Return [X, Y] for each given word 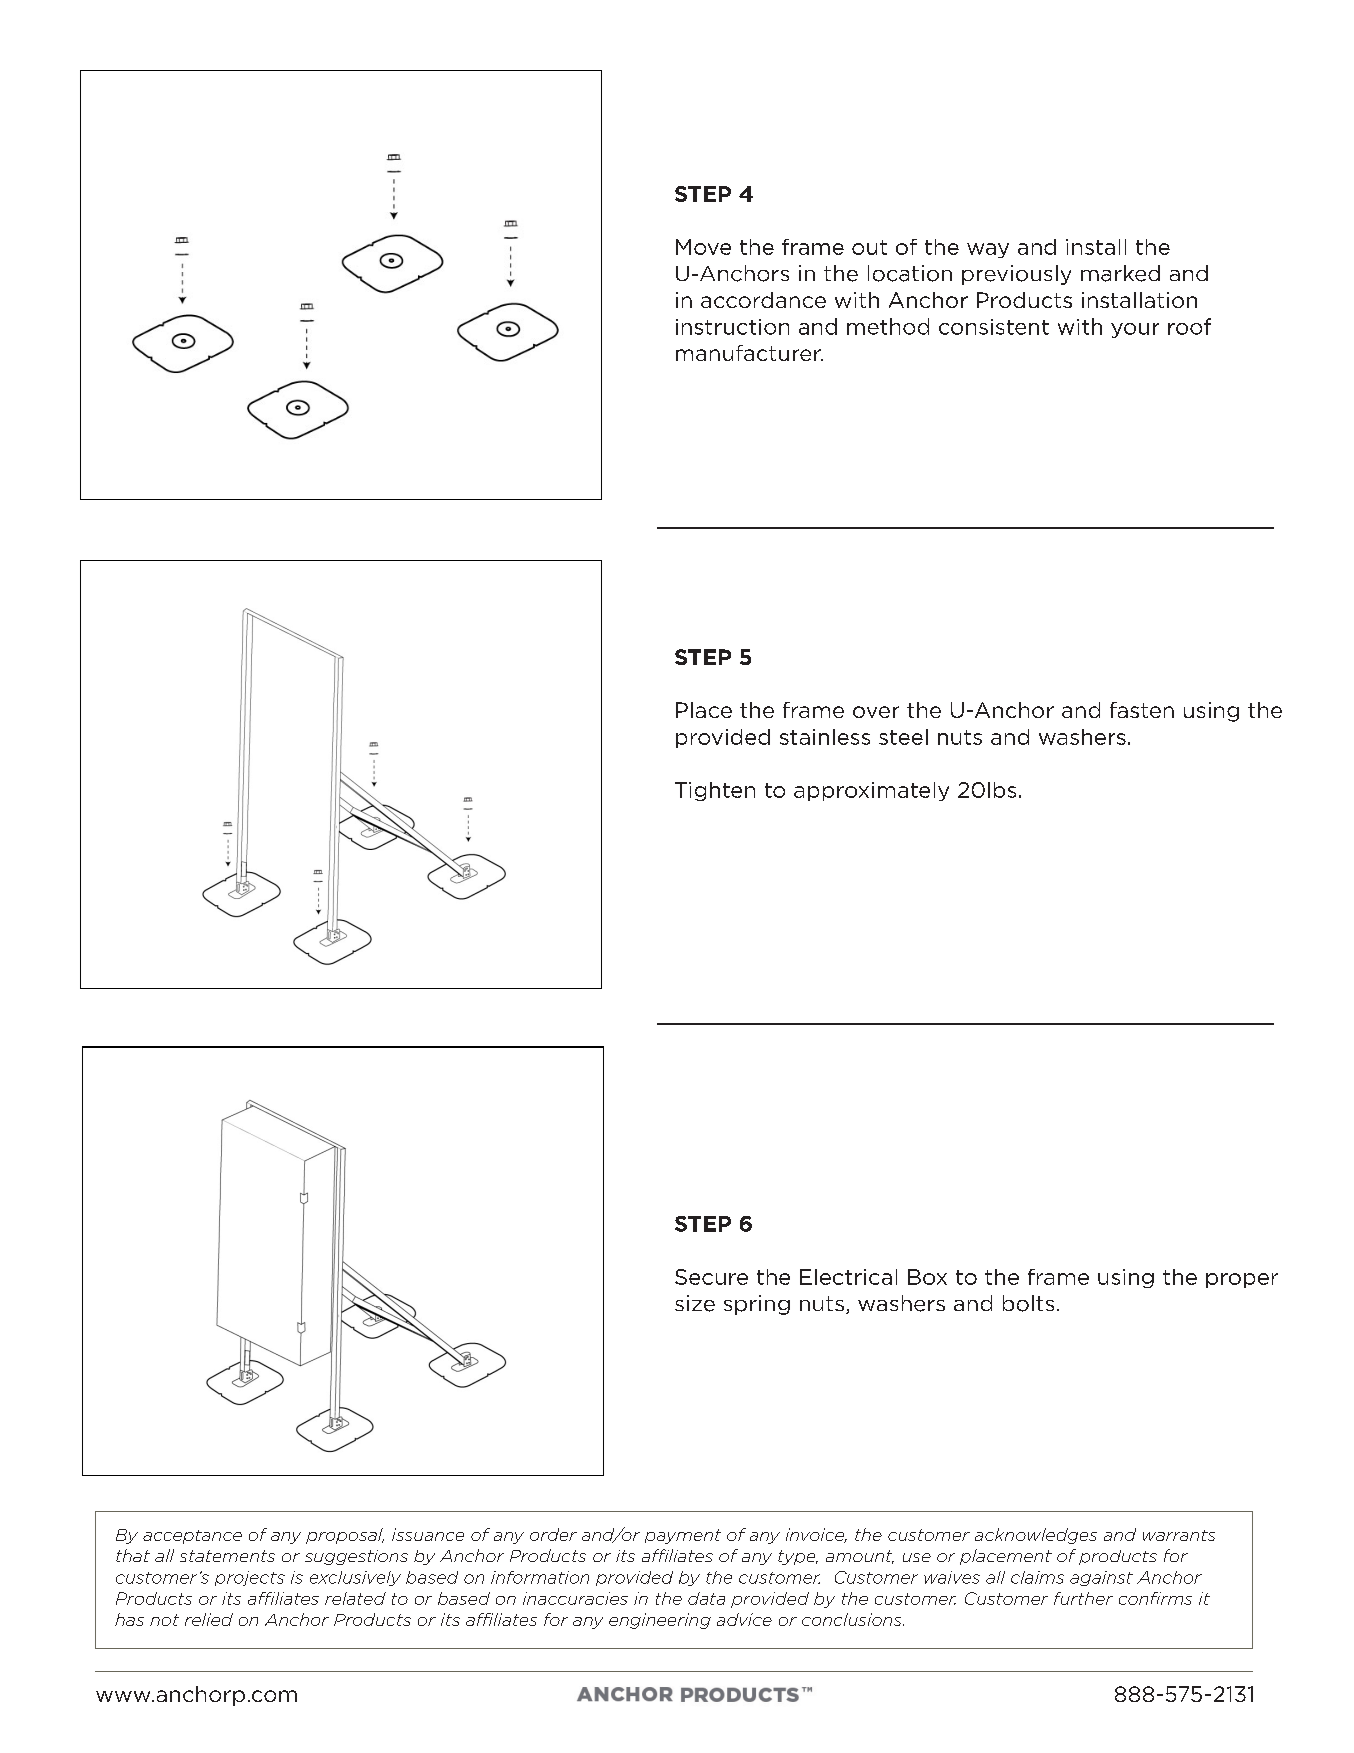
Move [703, 247]
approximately [871, 791]
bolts [1028, 1303]
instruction [732, 327]
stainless [825, 737]
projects [250, 1578]
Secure [711, 1277]
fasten [1142, 710]
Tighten [715, 791]
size [695, 1303]
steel [903, 737]
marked [1120, 273]
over [876, 712]
